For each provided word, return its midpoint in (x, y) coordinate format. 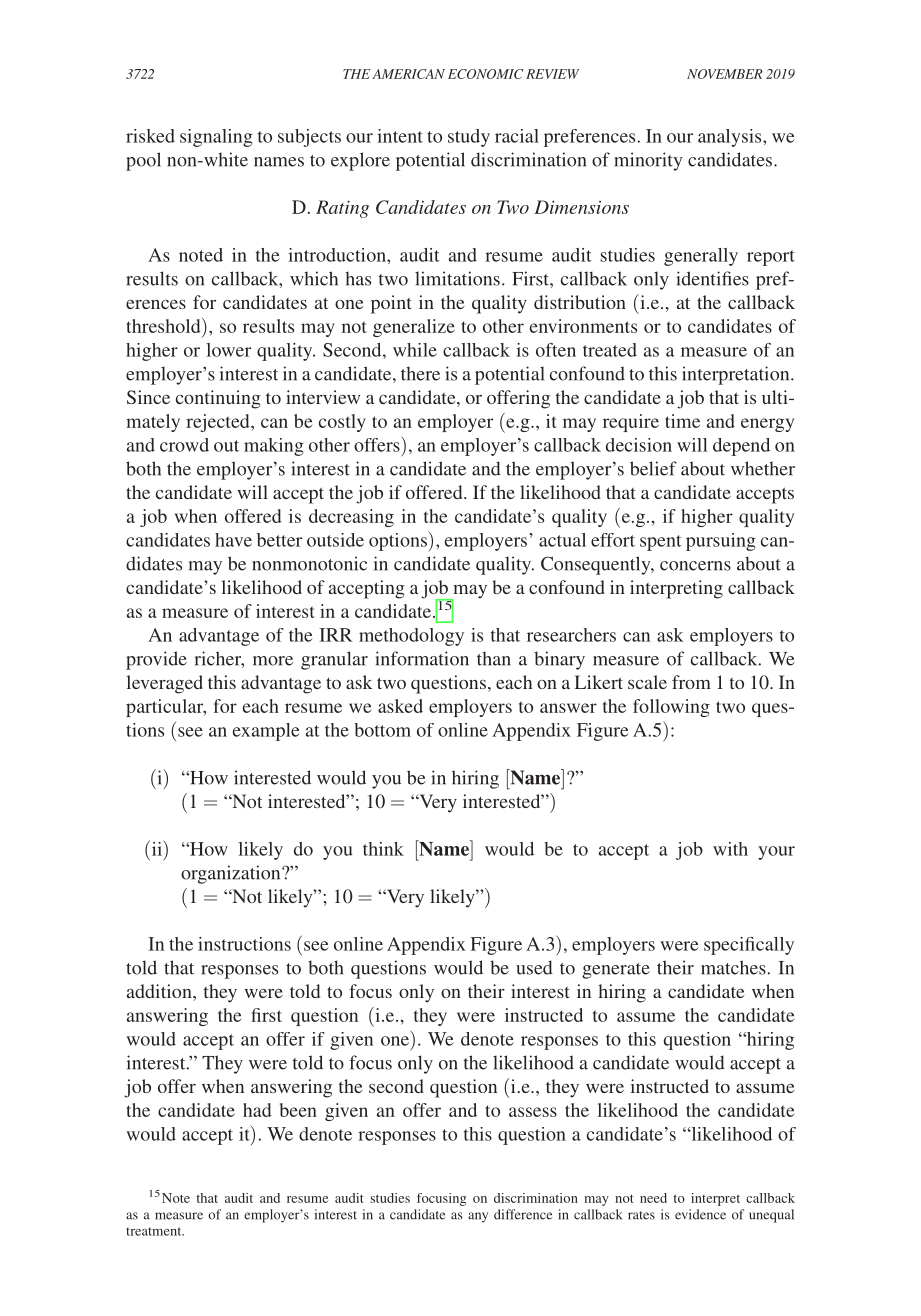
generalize (414, 328)
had (257, 1110)
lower (228, 350)
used (534, 967)
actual (562, 540)
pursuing (721, 542)
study (469, 138)
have (233, 540)
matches (734, 967)
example (266, 732)
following (671, 708)
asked (400, 706)
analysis (731, 138)
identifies (712, 278)
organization (232, 874)
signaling (216, 138)
